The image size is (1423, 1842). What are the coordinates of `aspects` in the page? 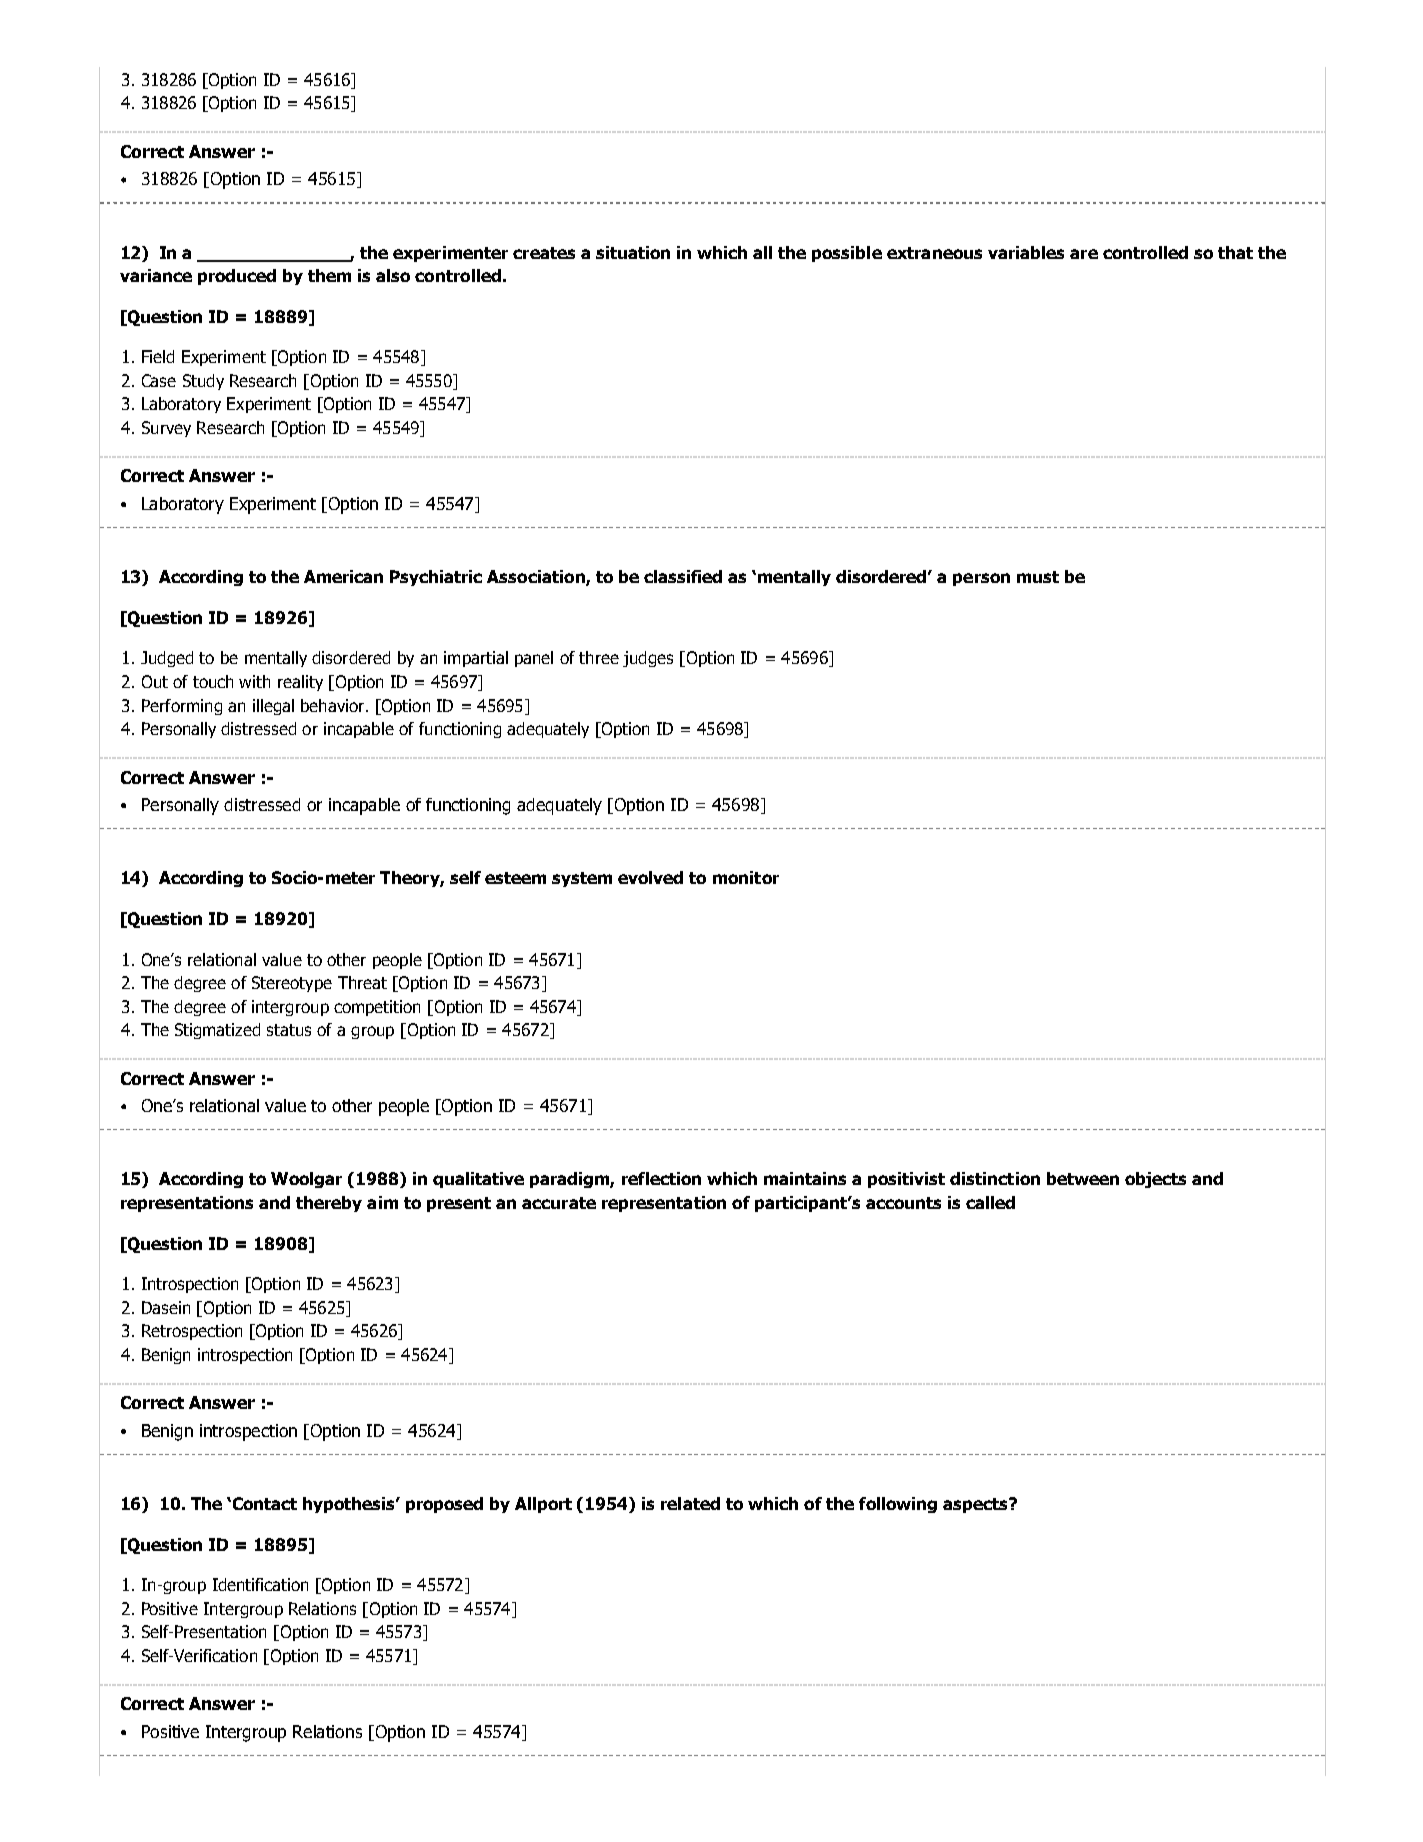 It's located at (976, 1505).
